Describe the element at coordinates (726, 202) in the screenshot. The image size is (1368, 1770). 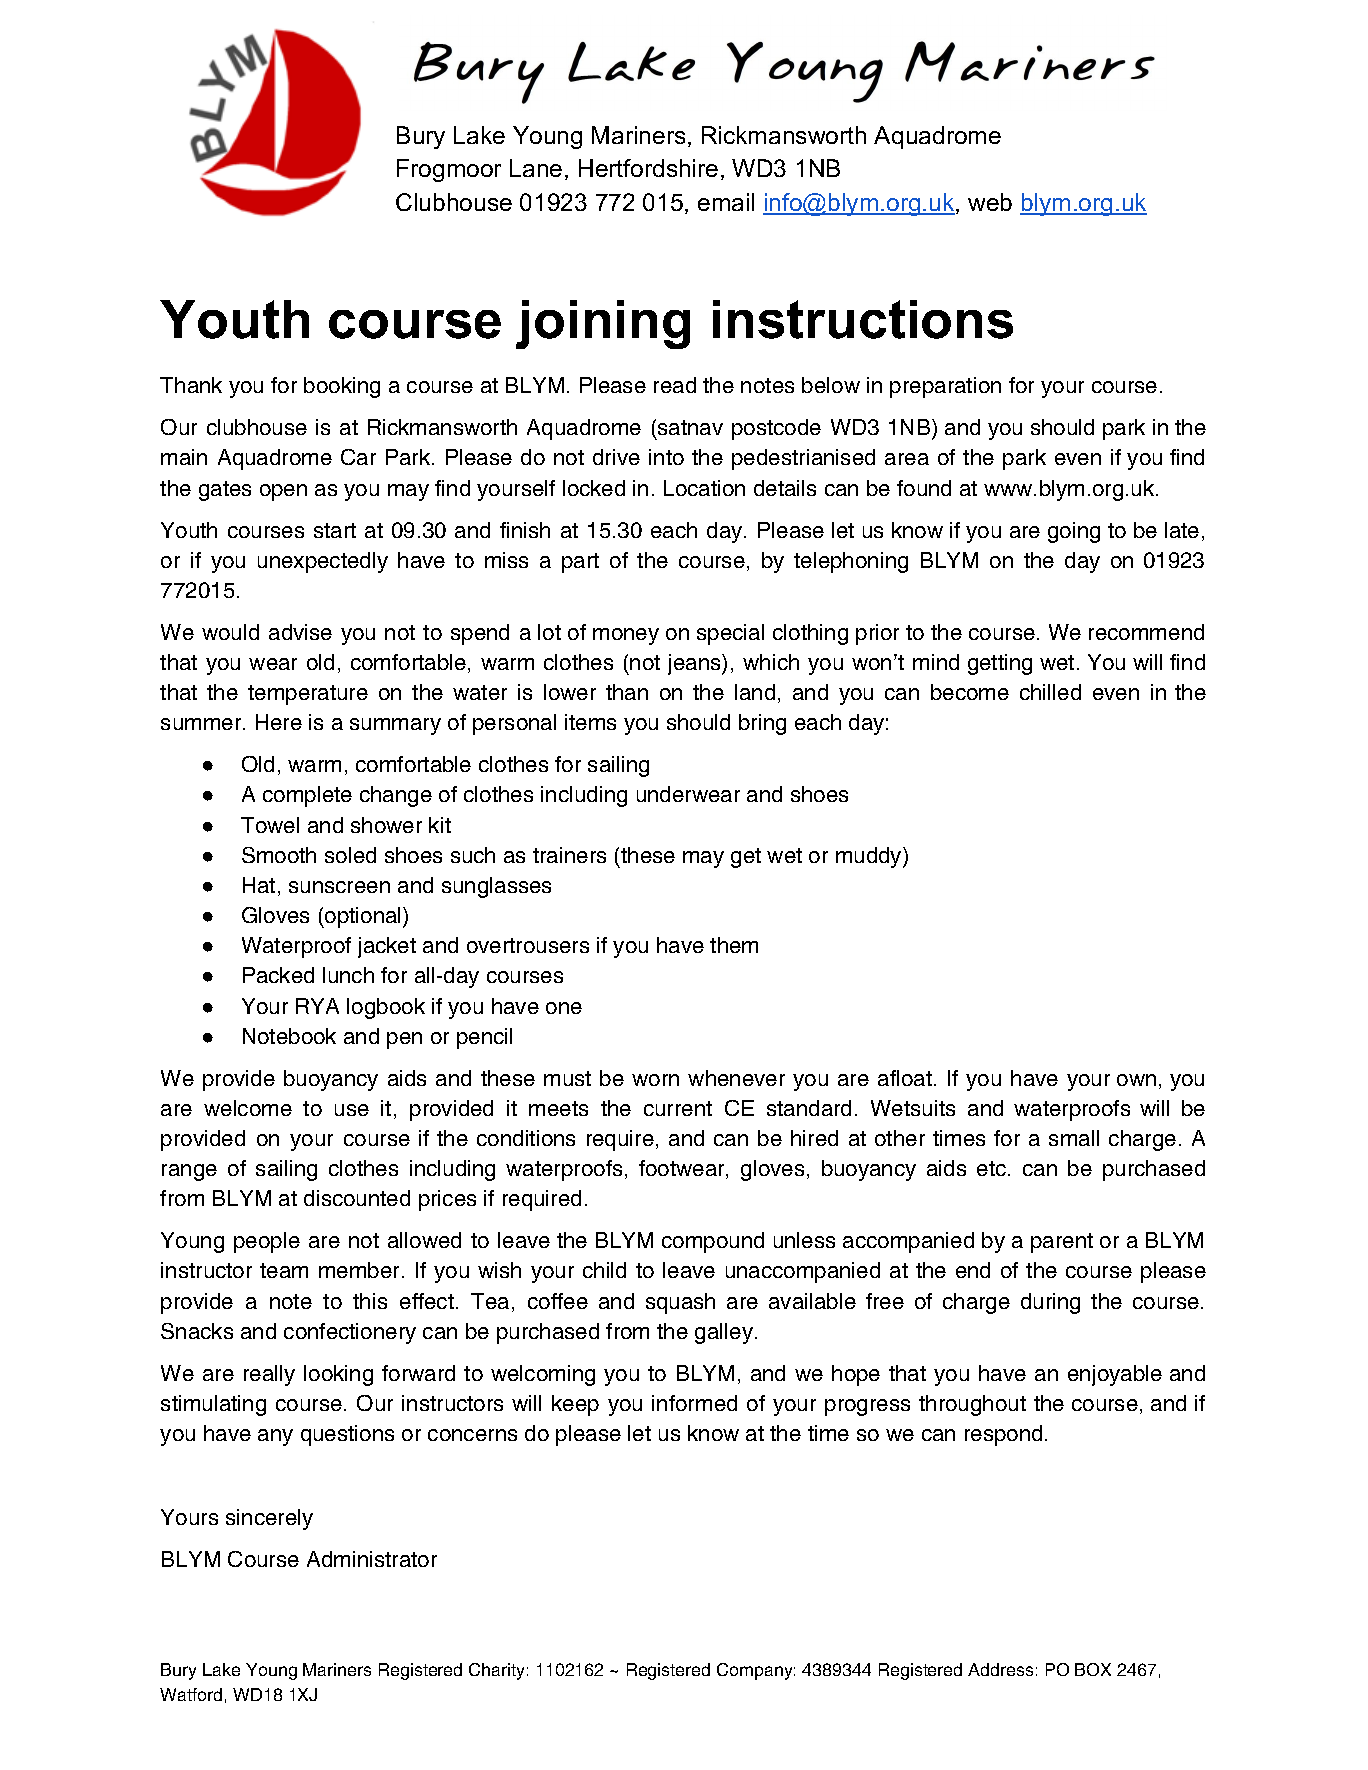
I see `email` at that location.
